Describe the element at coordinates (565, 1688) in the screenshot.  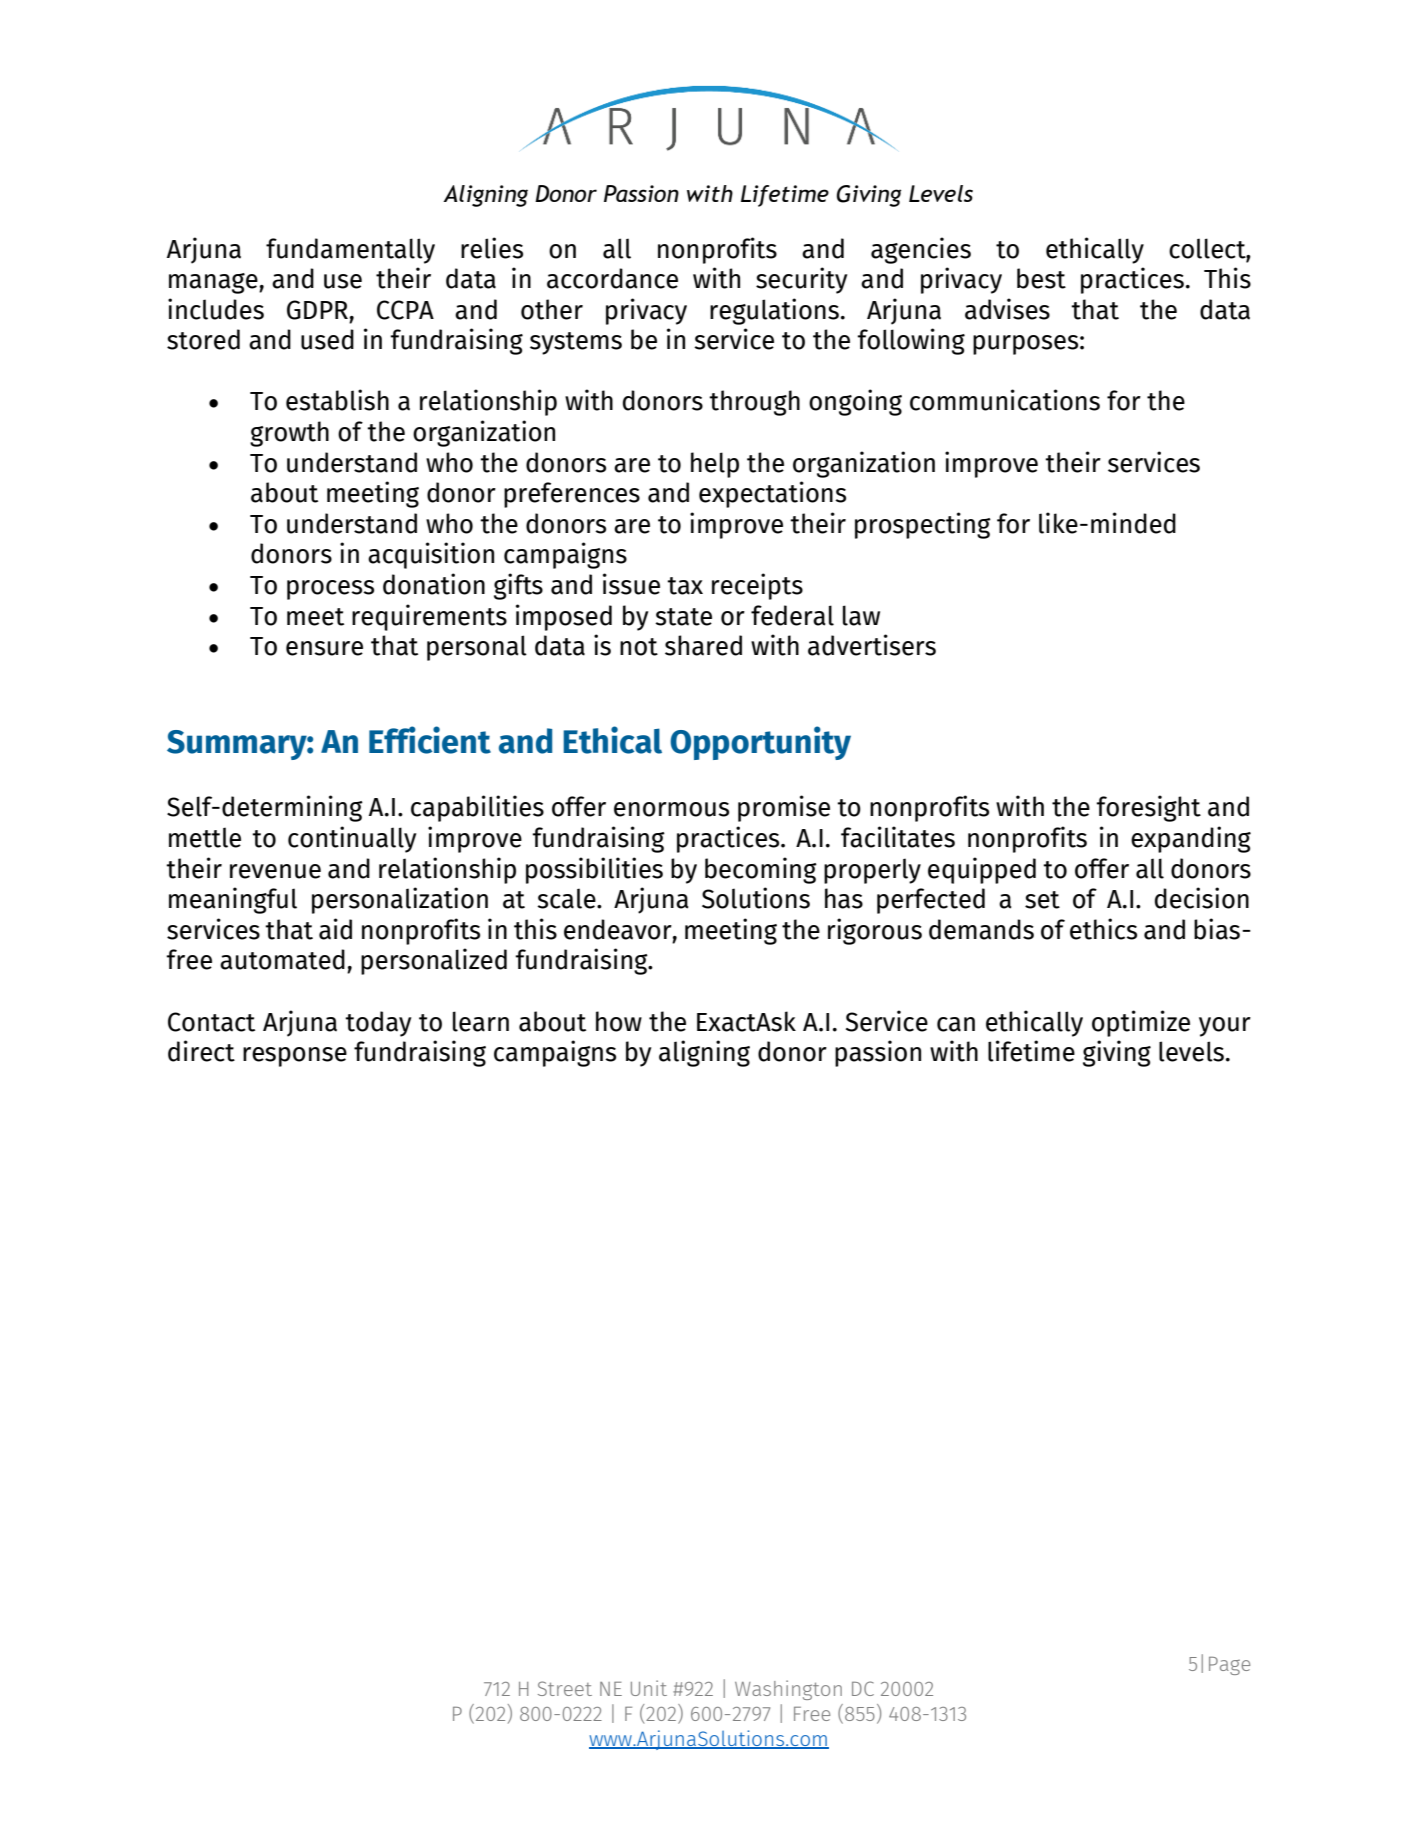
I see `Street` at that location.
